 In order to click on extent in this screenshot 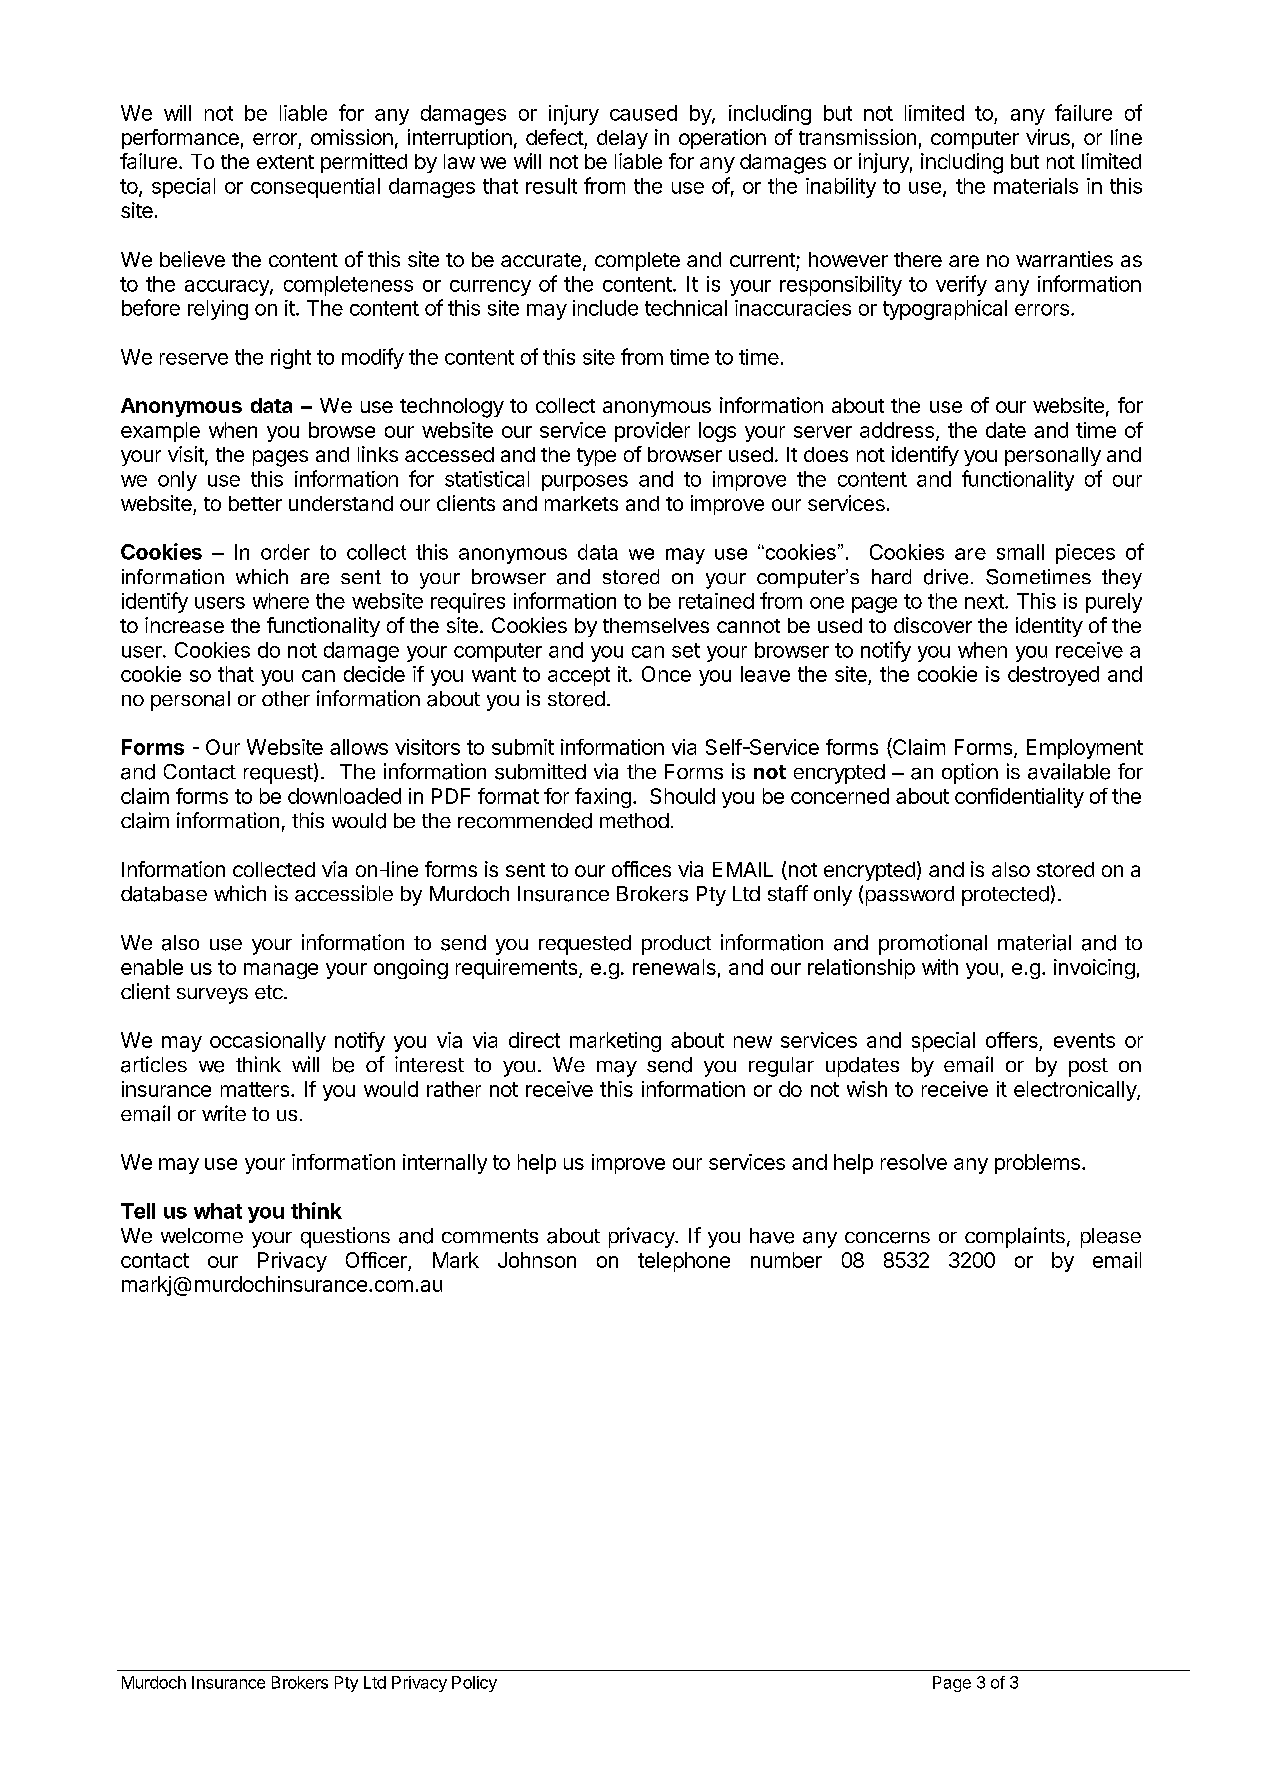, I will do `click(285, 162)`.
